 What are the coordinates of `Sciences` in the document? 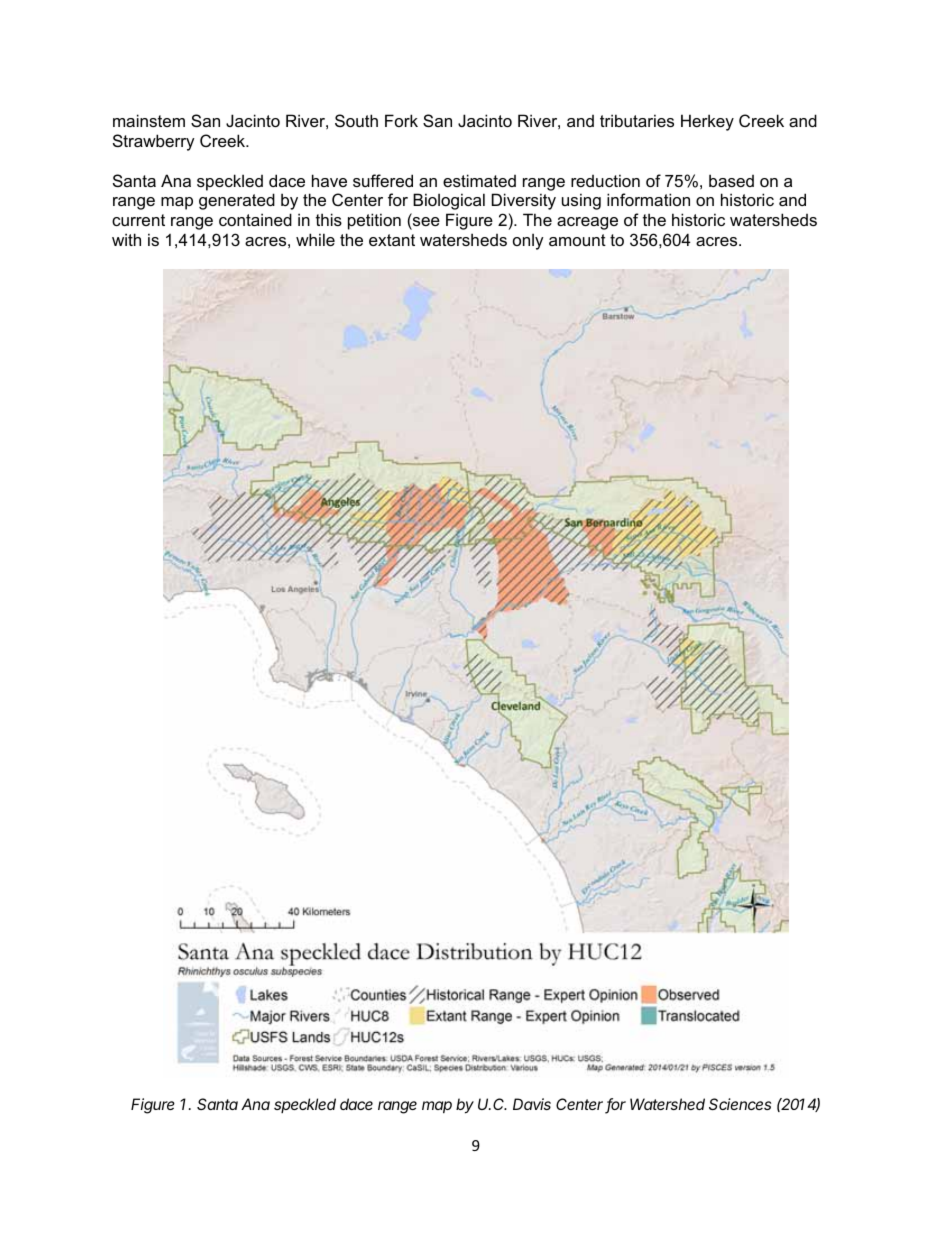 It's located at (740, 1104).
